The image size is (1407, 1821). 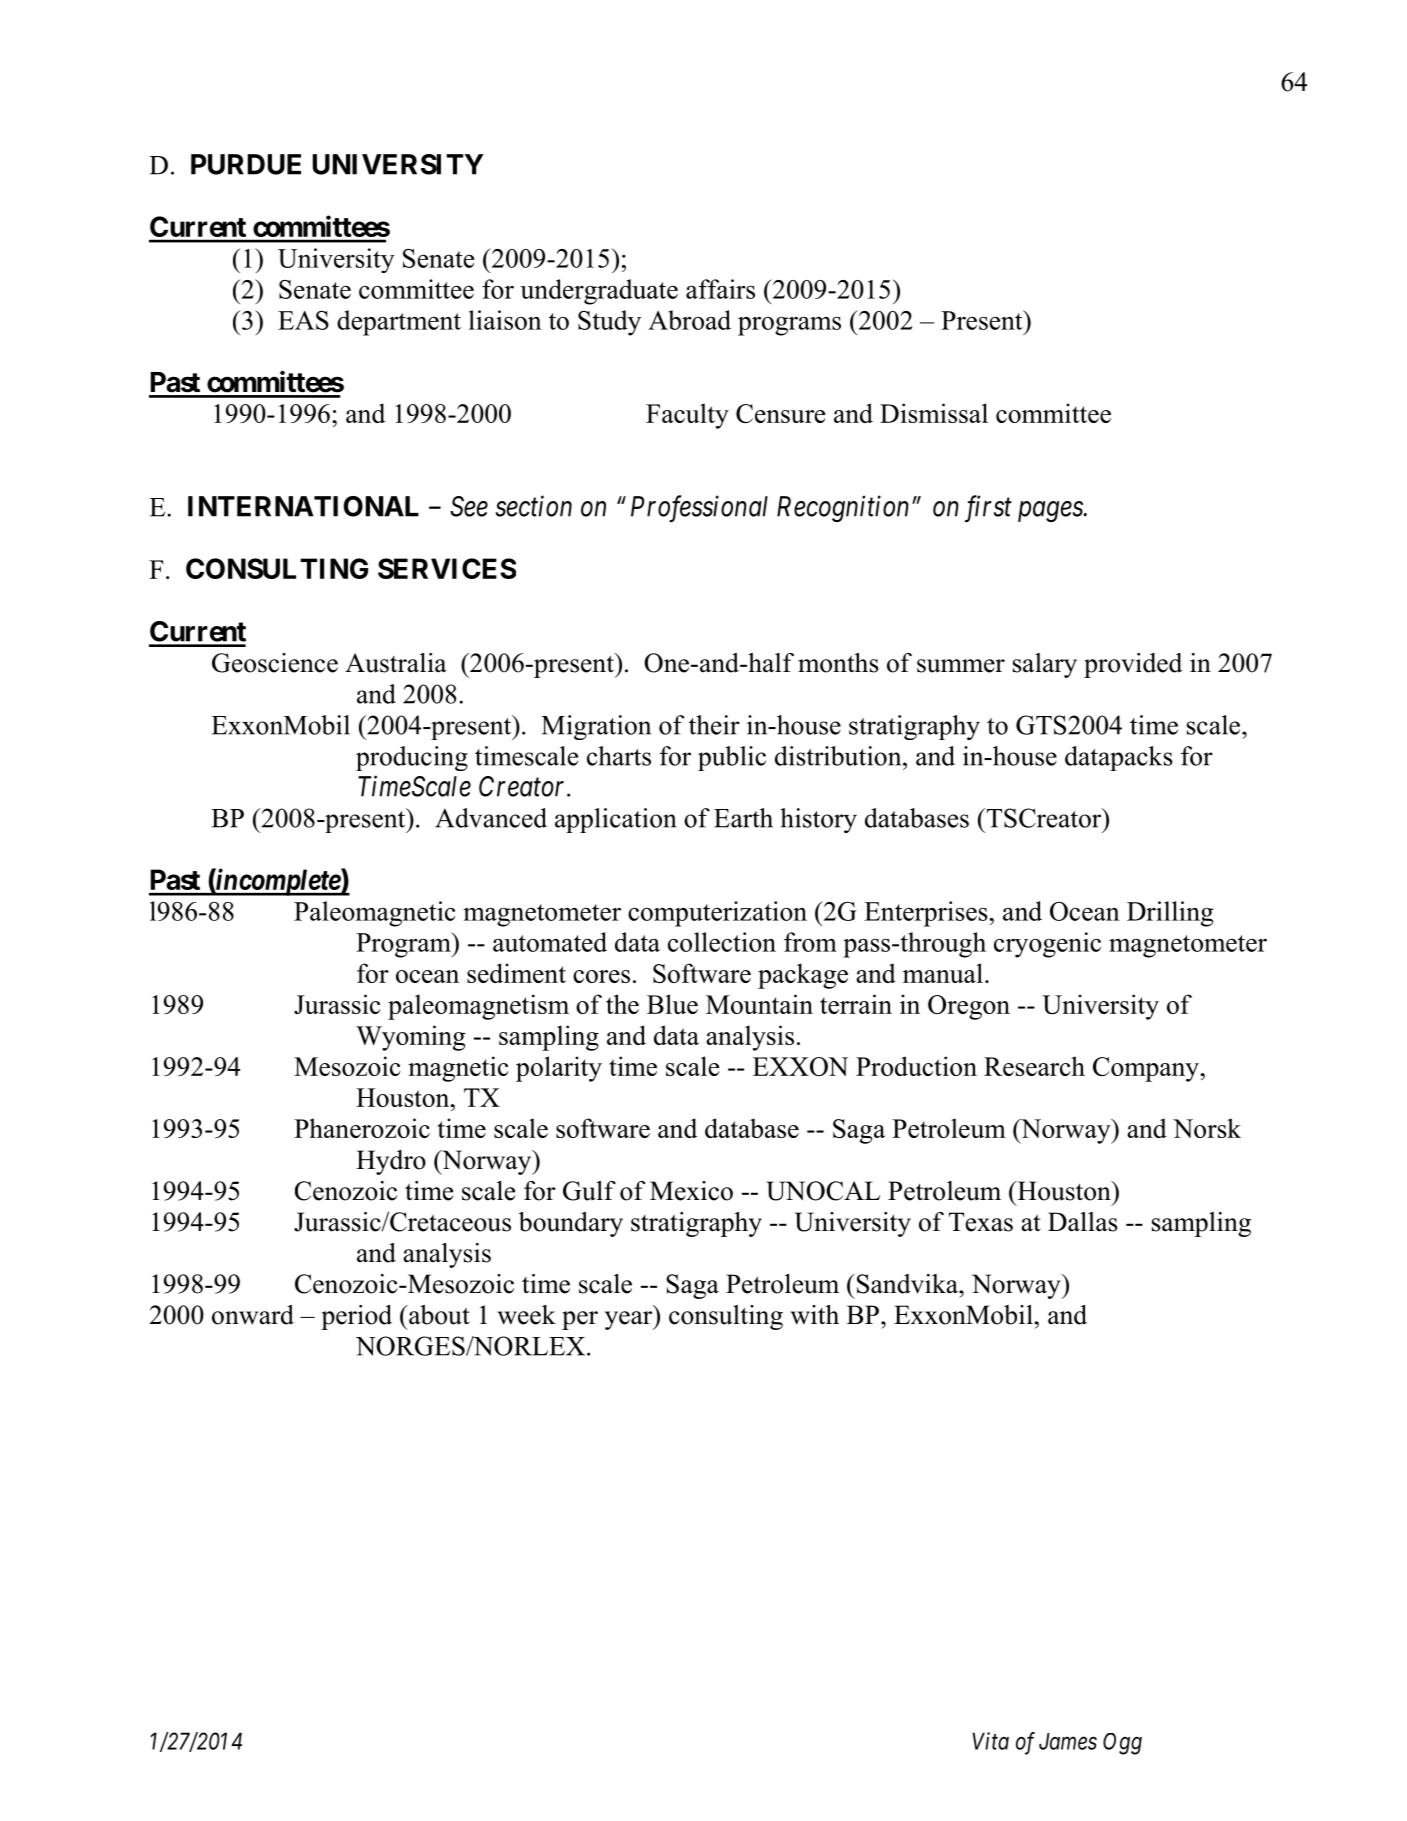 I want to click on Wyoming, so click(x=411, y=1038).
